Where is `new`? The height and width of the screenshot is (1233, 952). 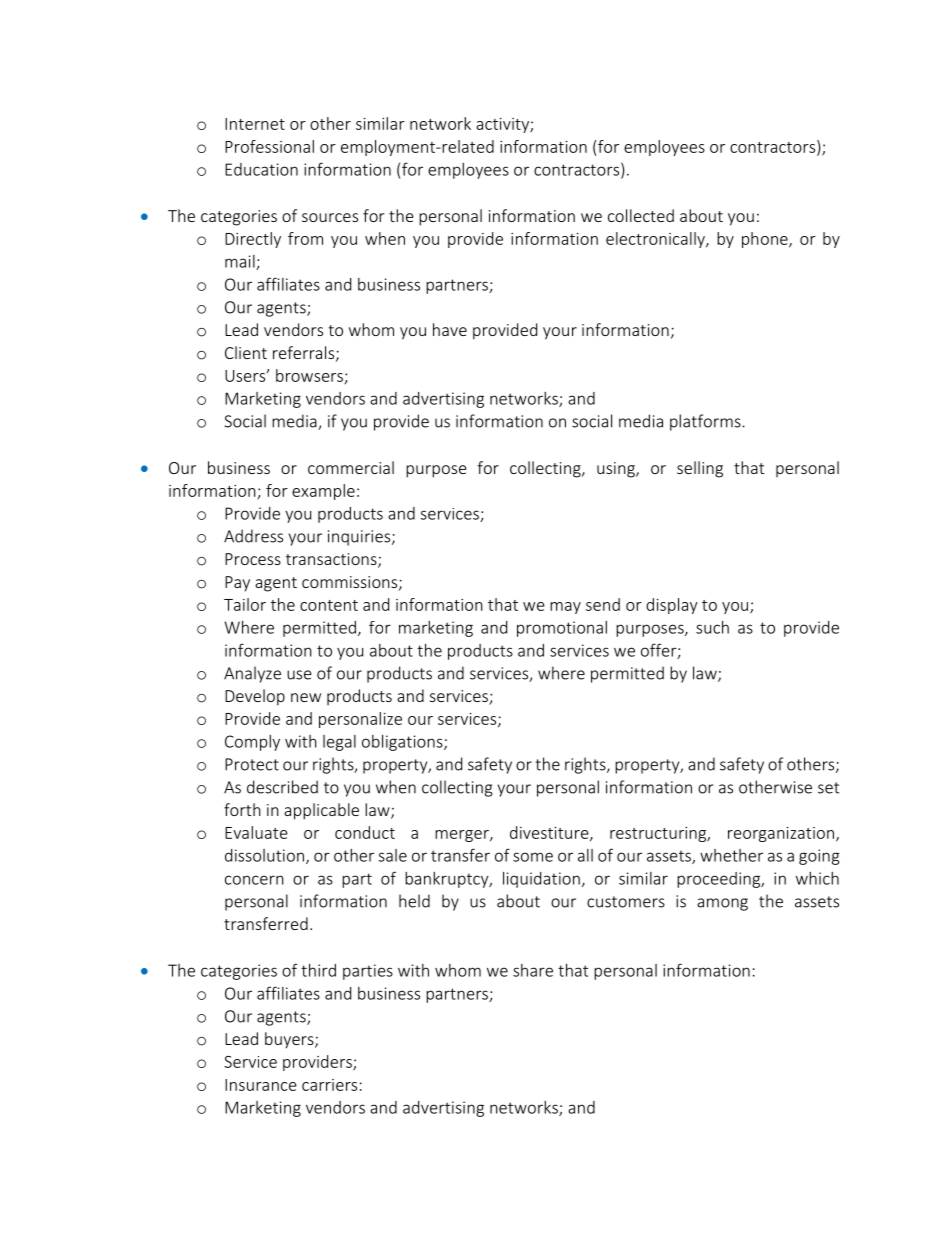
new is located at coordinates (306, 697).
